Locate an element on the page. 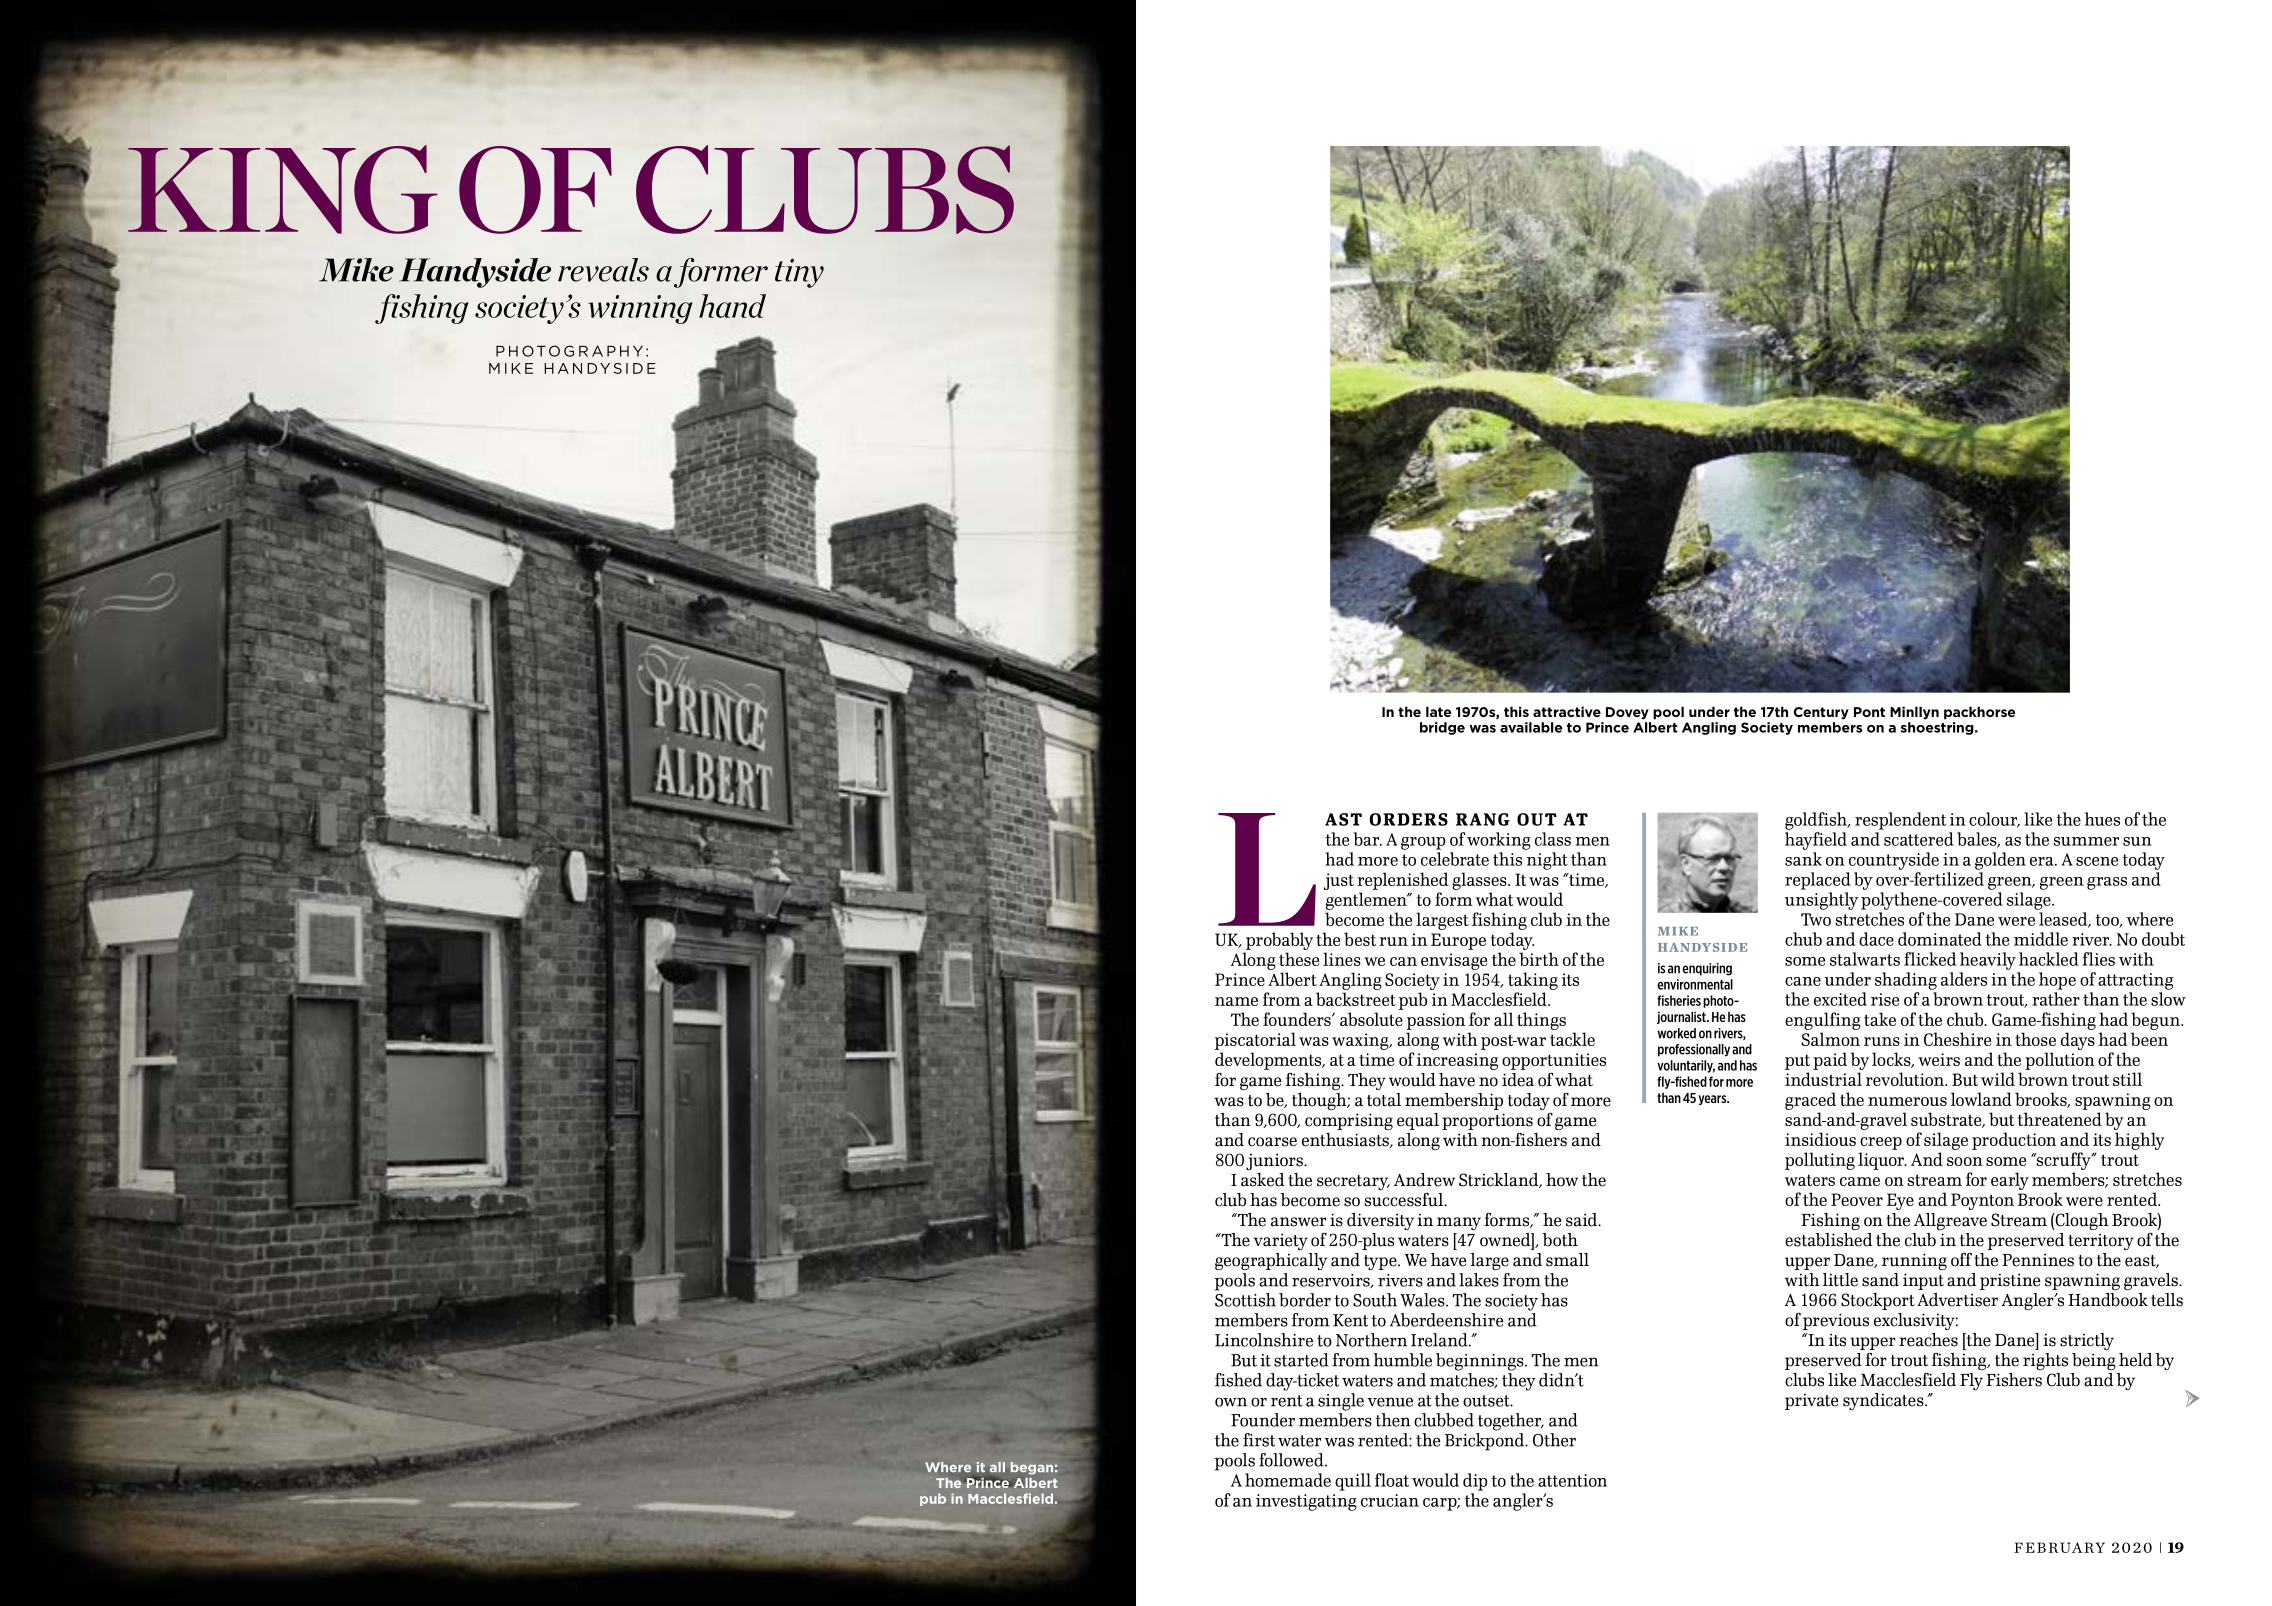 The height and width of the image is (1606, 2272). winning is located at coordinates (640, 309).
